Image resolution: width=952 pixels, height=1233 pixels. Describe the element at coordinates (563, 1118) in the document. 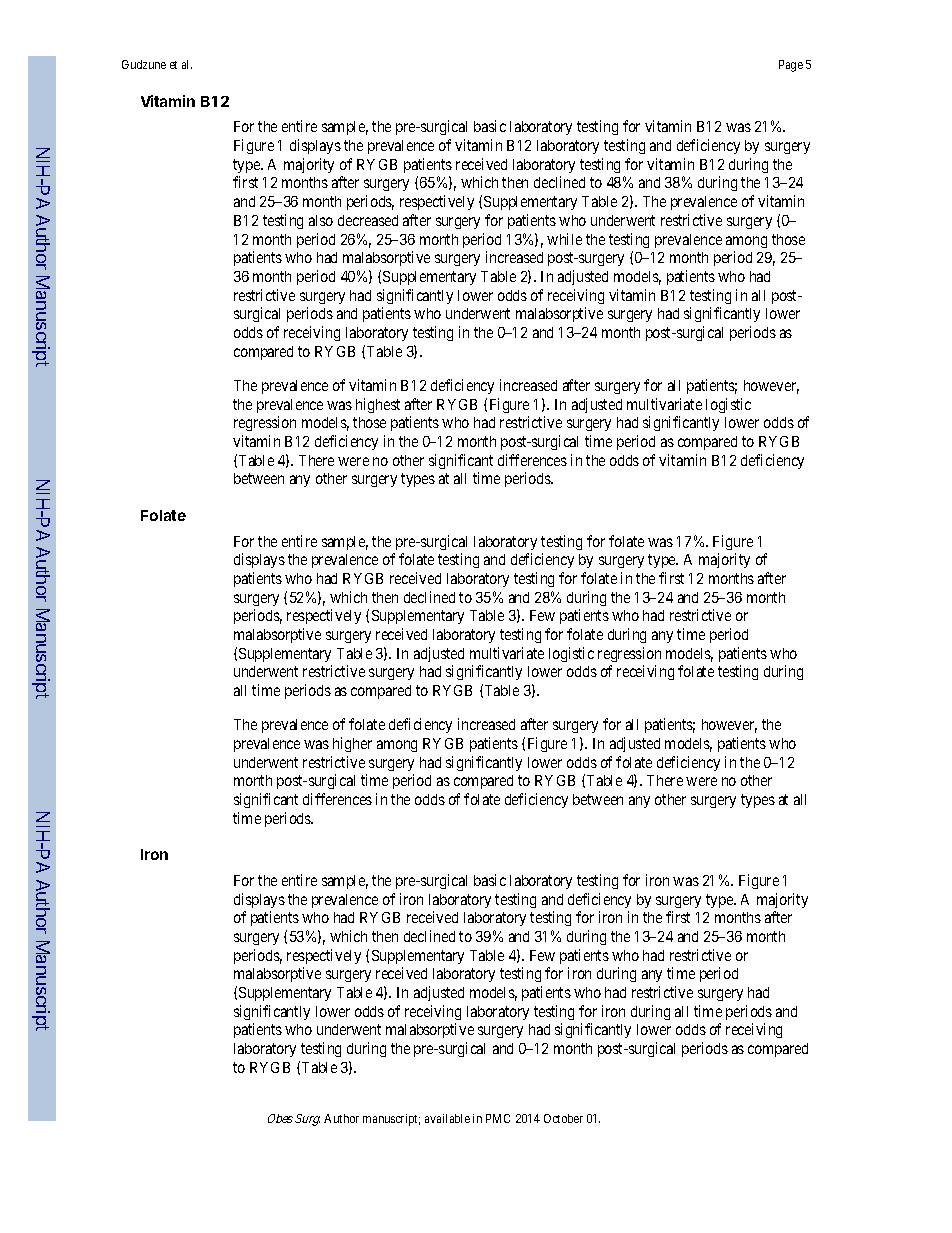

I see `October` at that location.
